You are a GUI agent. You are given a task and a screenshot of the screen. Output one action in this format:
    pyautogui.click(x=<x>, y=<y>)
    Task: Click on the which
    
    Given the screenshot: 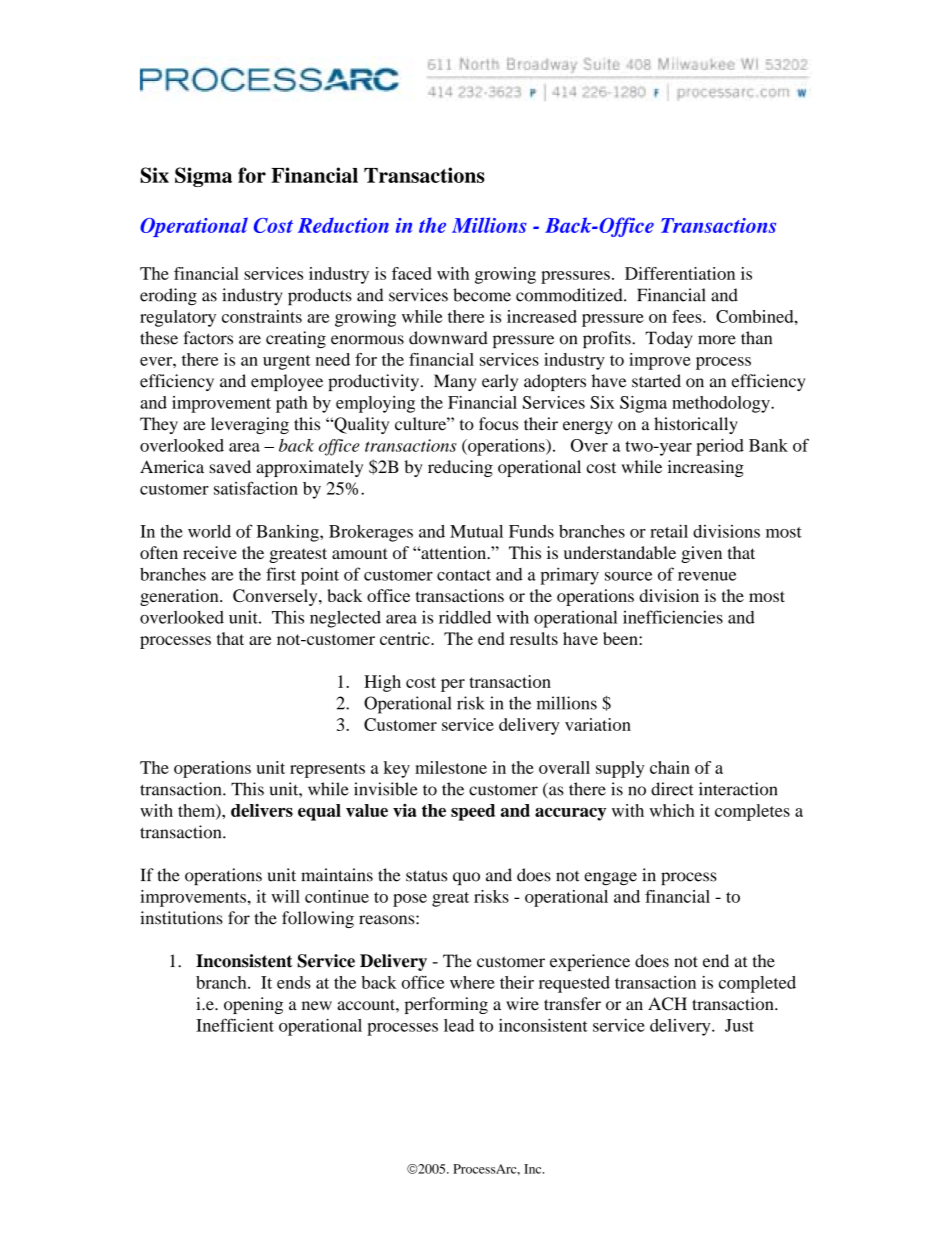 What is the action you would take?
    pyautogui.click(x=672, y=810)
